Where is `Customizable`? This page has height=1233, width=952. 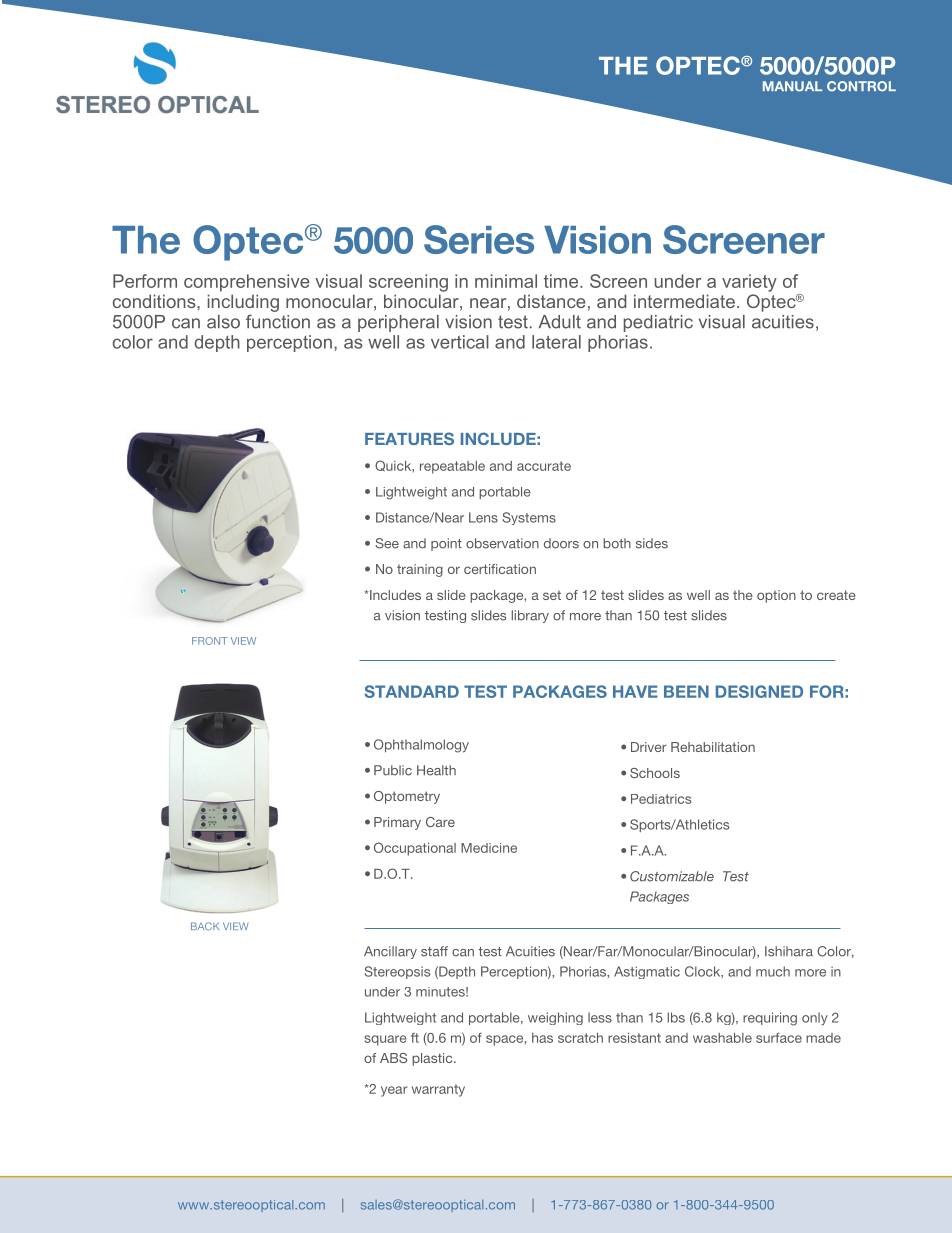
Customizable is located at coordinates (672, 876).
